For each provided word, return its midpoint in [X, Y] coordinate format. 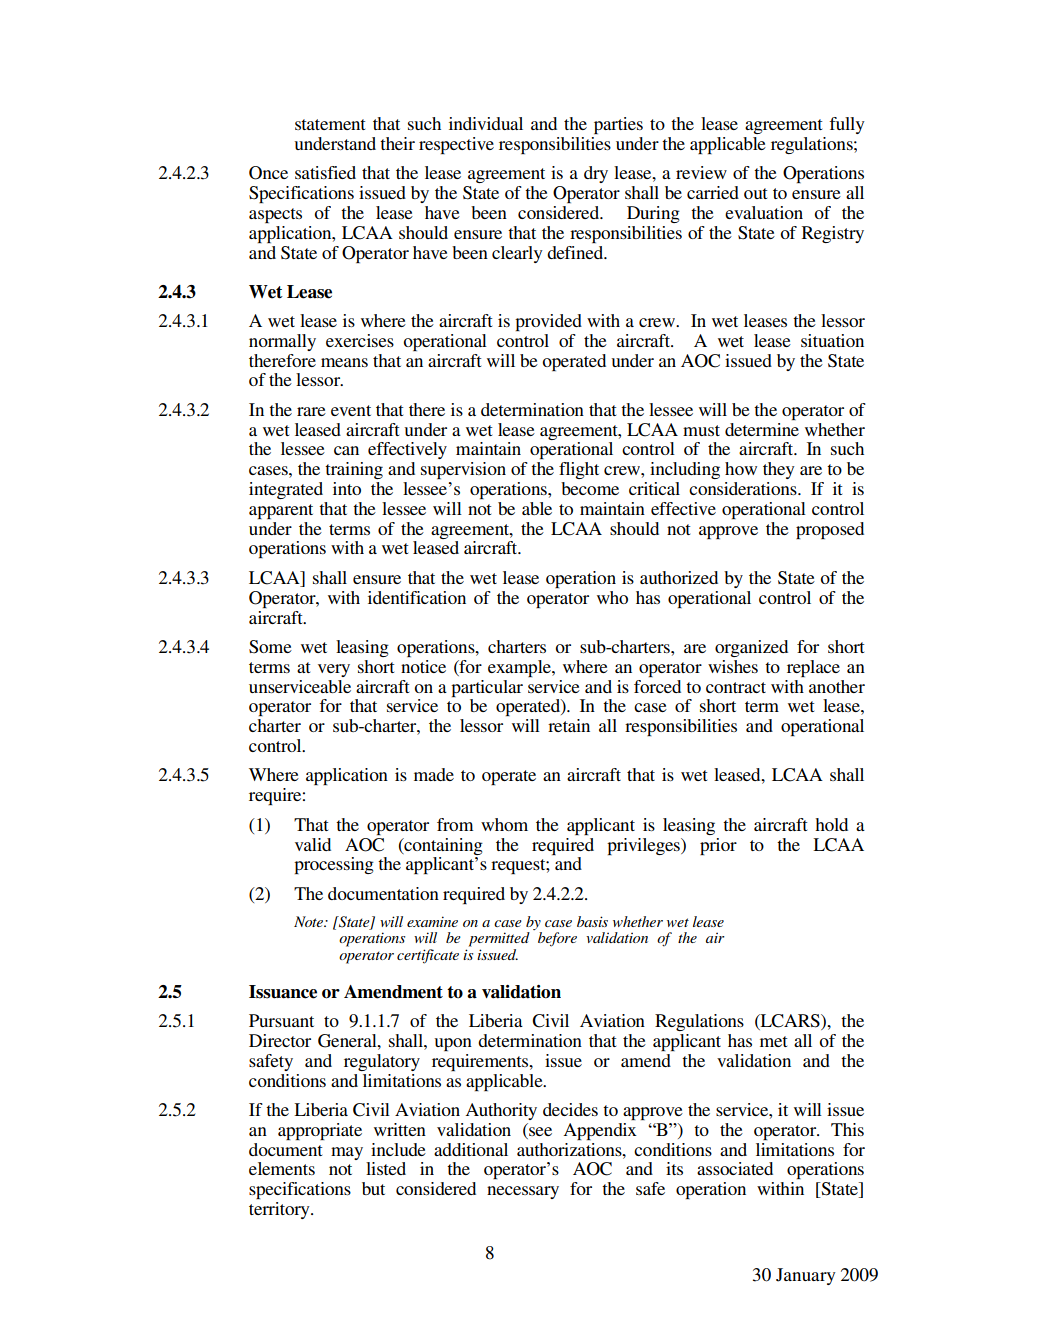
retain [569, 725]
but [373, 1188]
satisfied [325, 172]
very [334, 670]
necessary [523, 1192]
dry [596, 174]
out [755, 193]
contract [736, 687]
